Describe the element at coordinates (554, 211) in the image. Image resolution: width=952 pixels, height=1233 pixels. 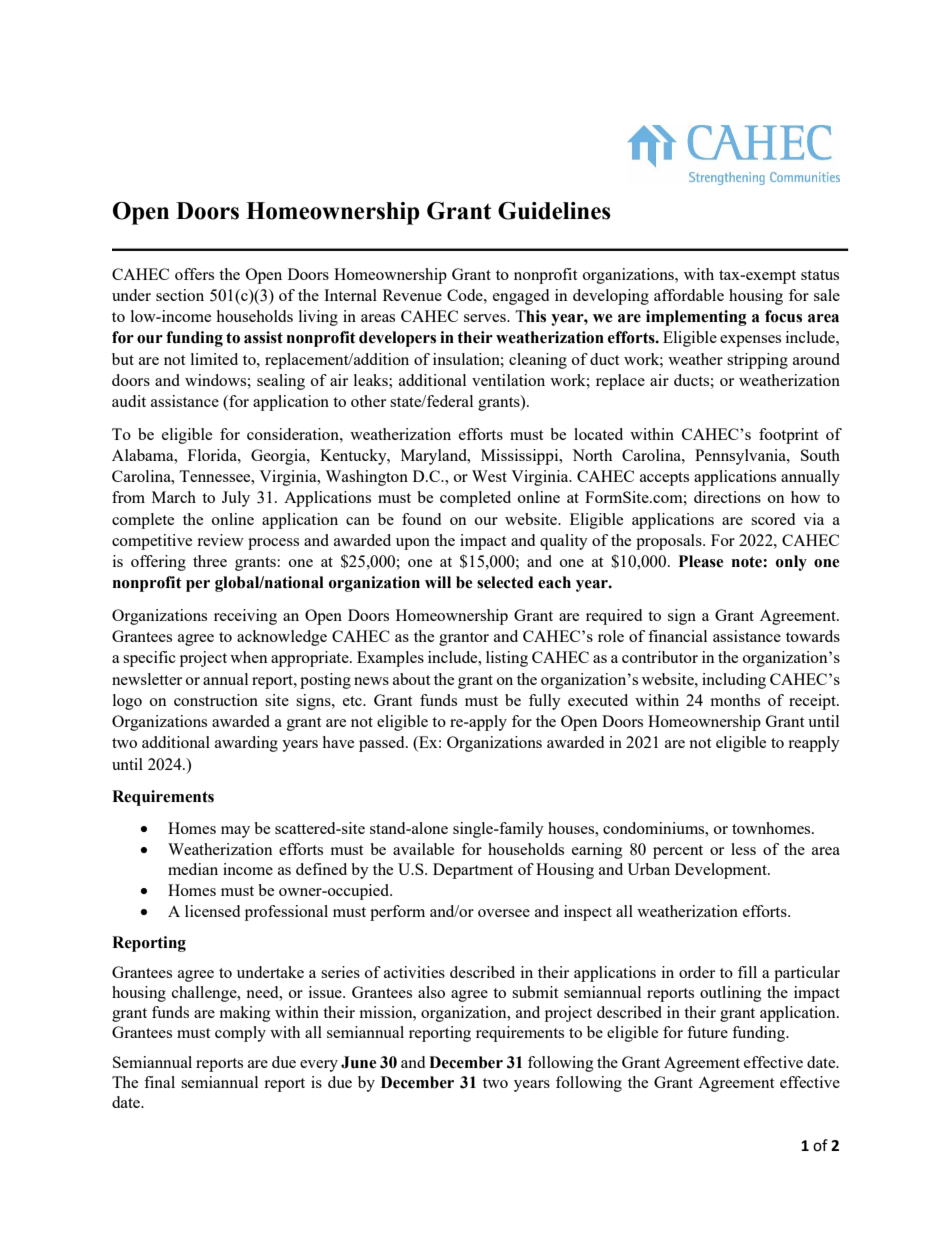
I see `Guidelines` at that location.
